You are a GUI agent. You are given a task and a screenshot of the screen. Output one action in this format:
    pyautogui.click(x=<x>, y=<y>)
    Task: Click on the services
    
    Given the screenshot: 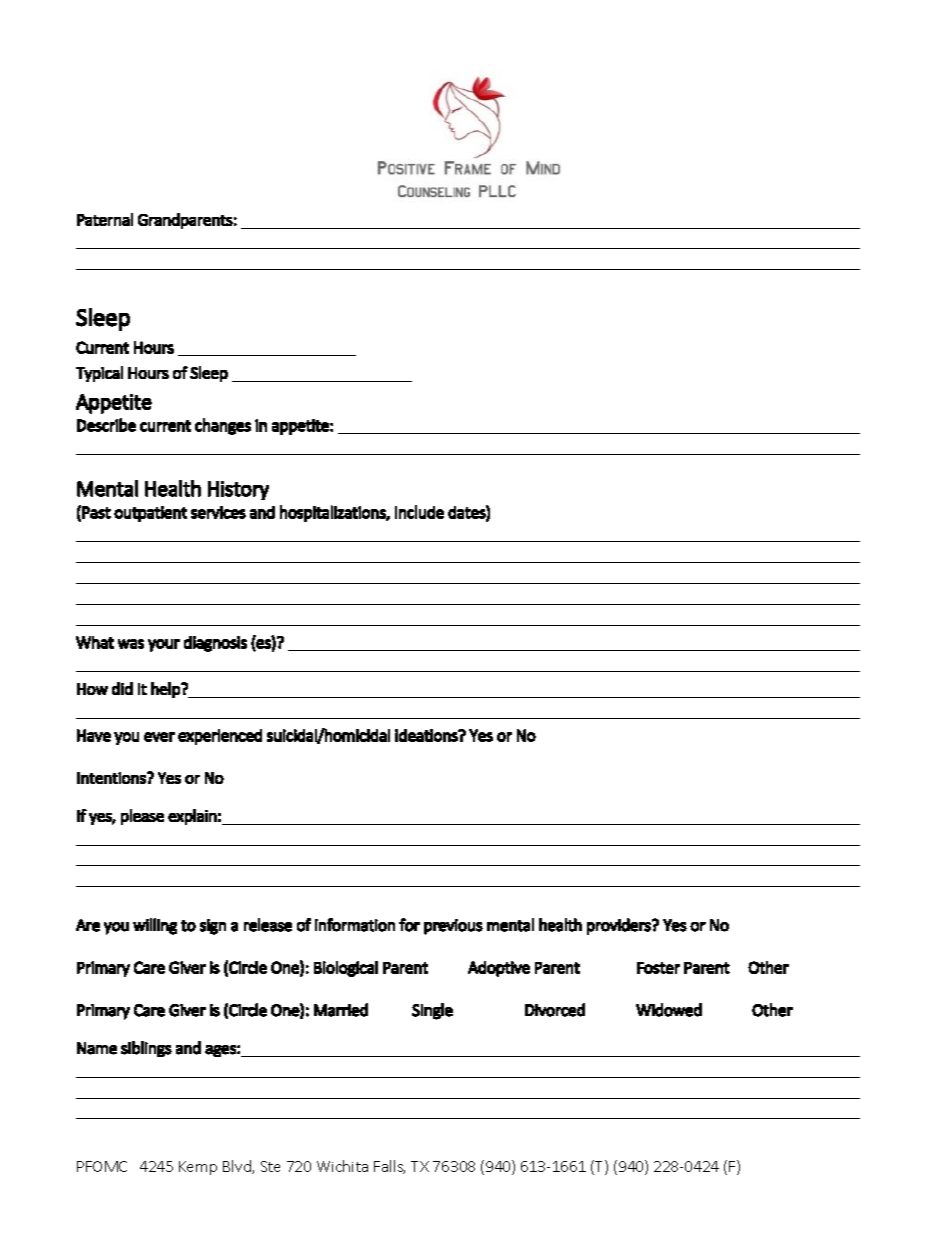 What is the action you would take?
    pyautogui.click(x=218, y=512)
